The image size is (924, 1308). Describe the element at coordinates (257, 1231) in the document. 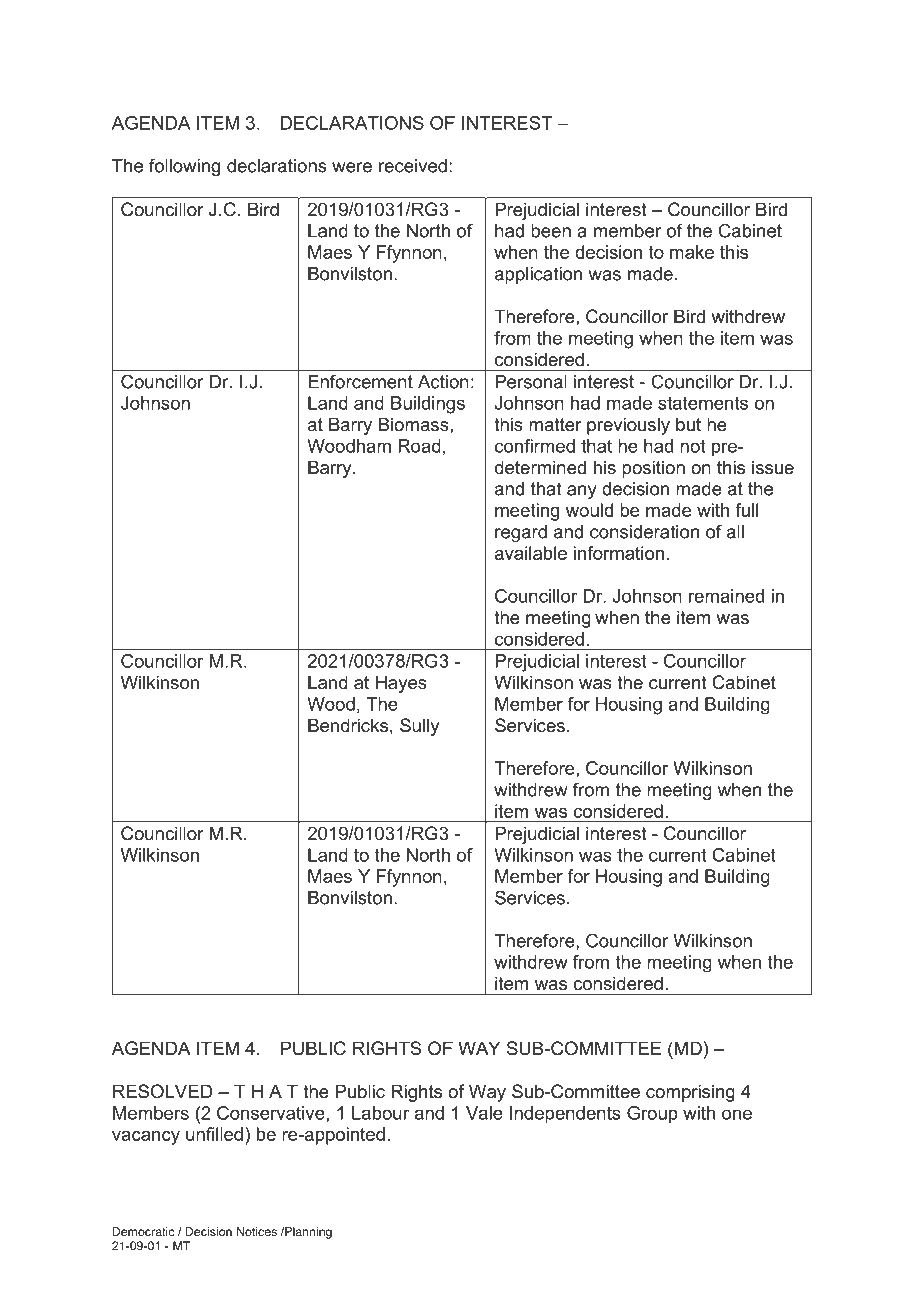

I see `Notices` at that location.
